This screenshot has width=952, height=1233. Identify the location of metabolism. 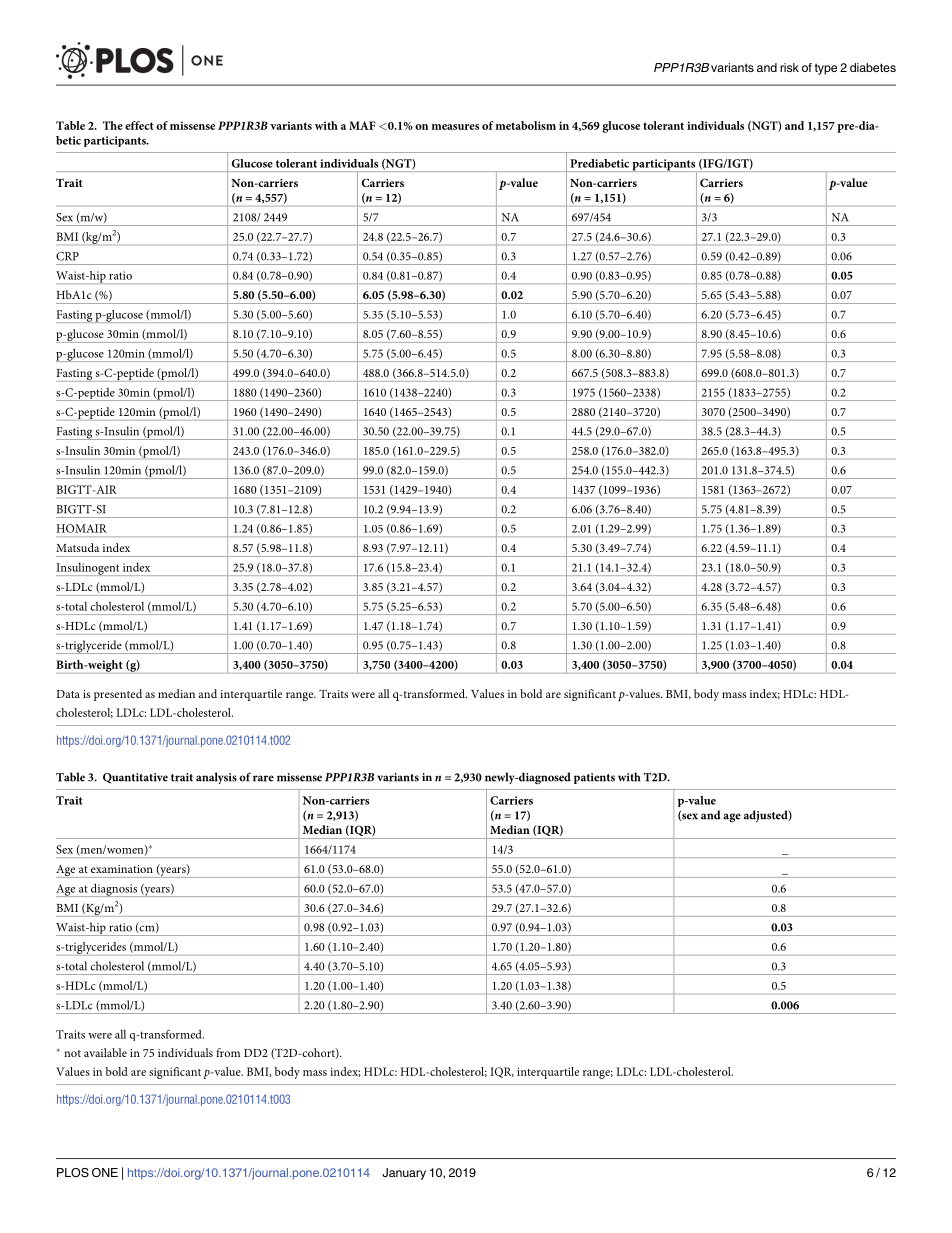
(526, 125).
